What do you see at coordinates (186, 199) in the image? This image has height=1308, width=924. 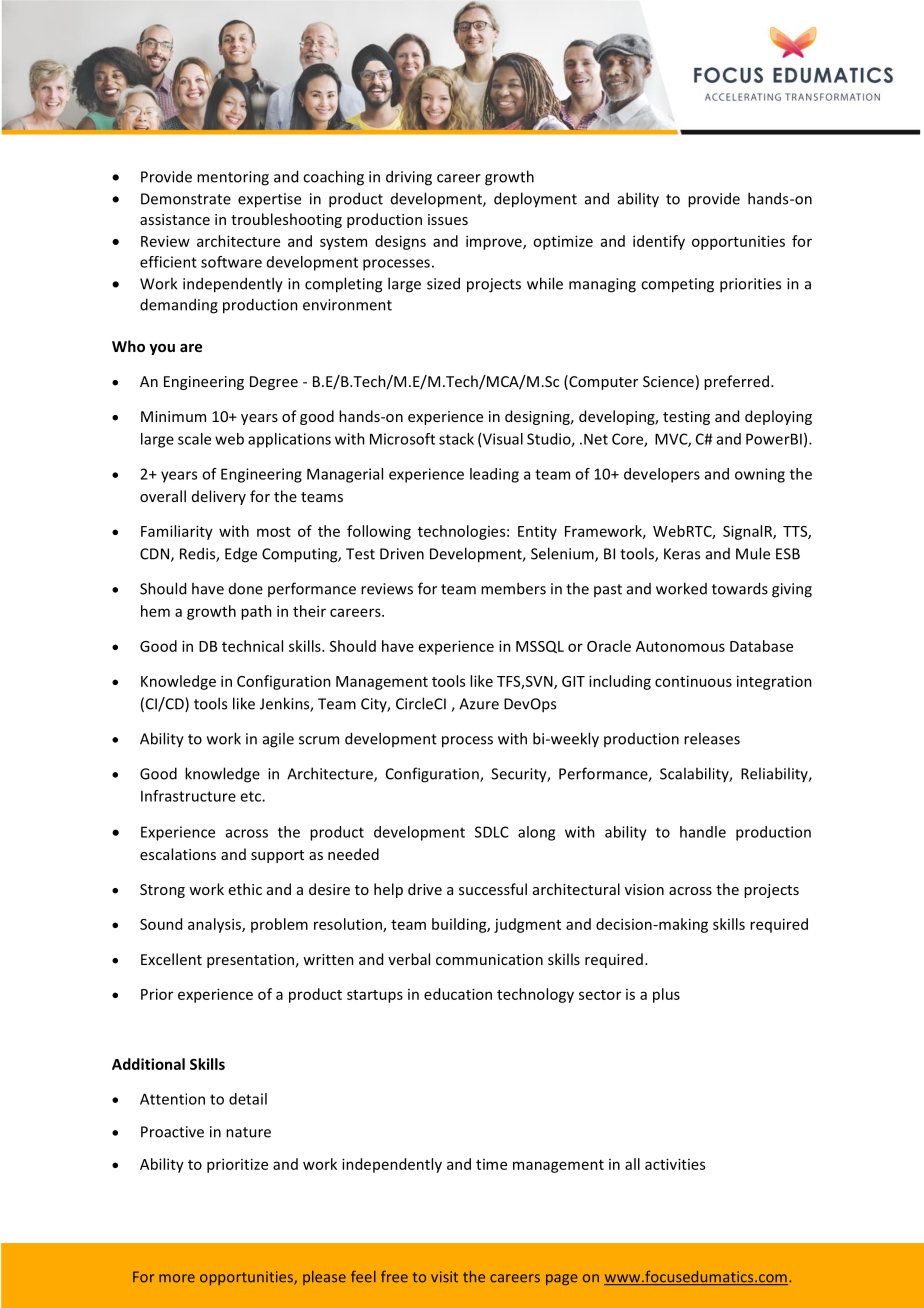 I see `Demonstrate` at bounding box center [186, 199].
